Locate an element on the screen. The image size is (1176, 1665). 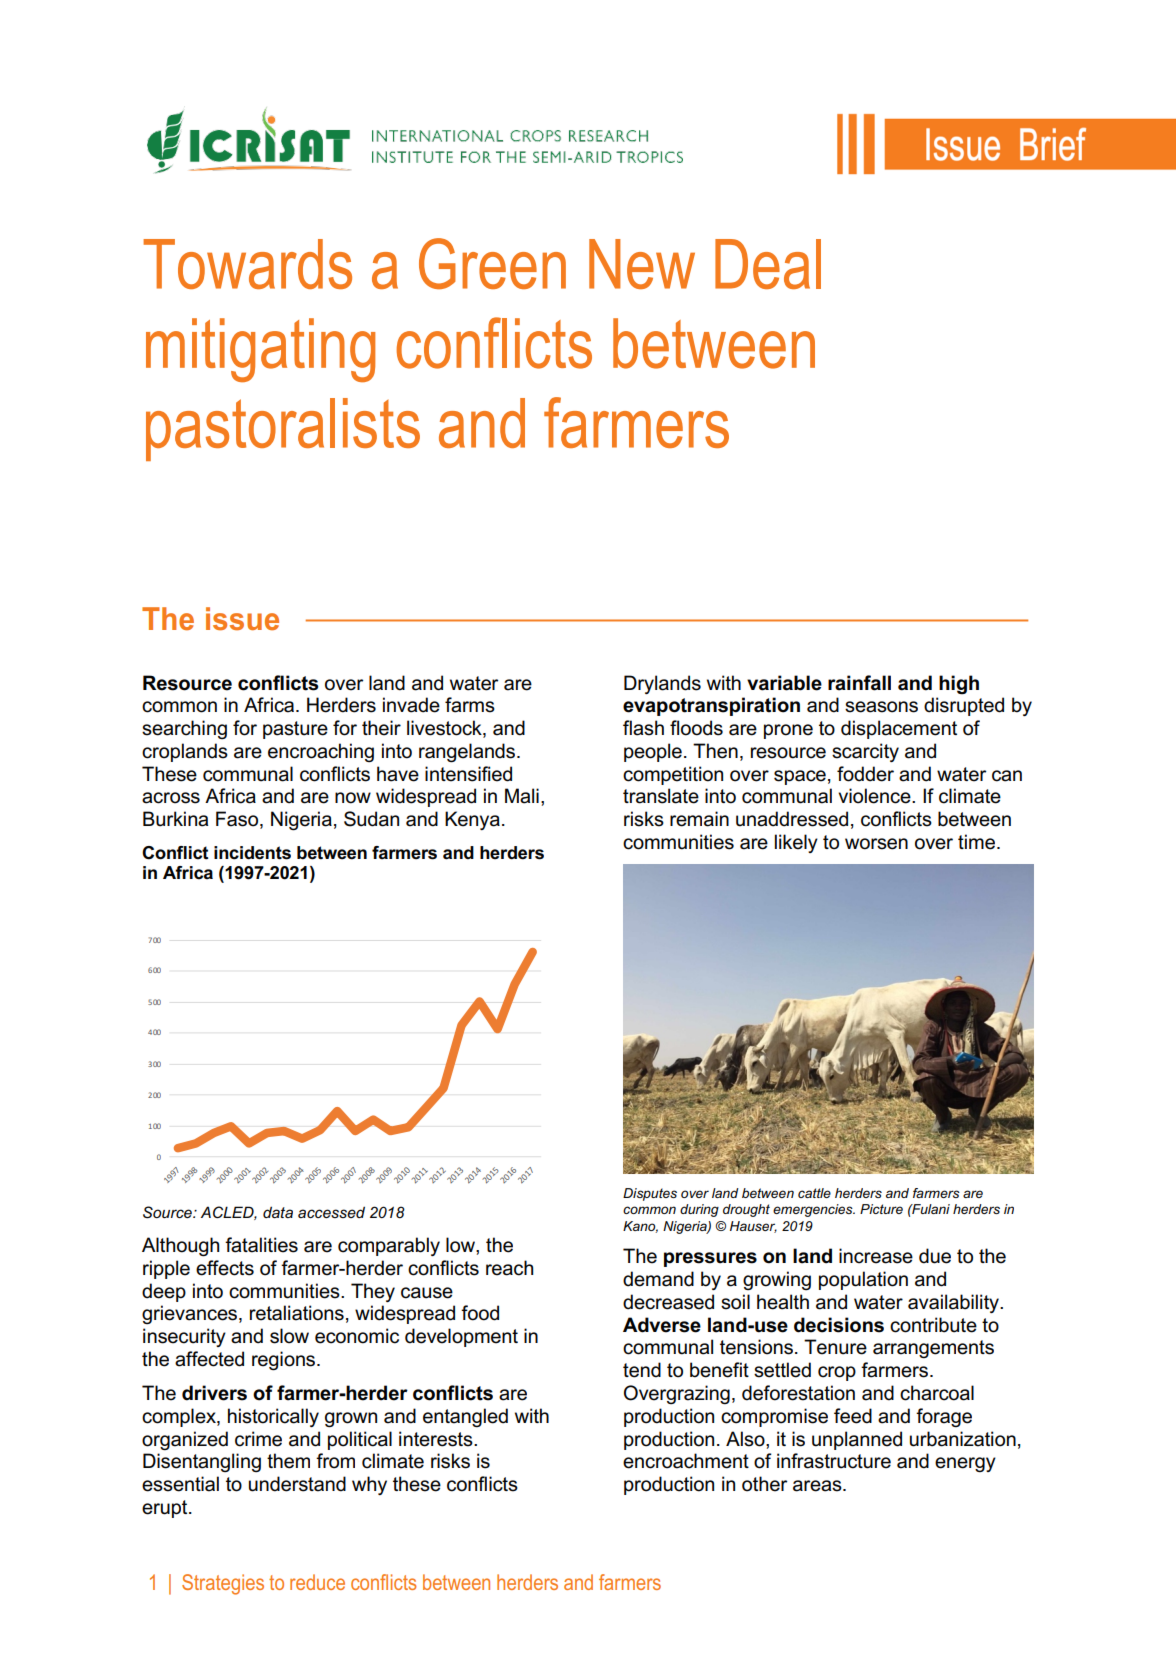
Deal is located at coordinates (768, 264).
